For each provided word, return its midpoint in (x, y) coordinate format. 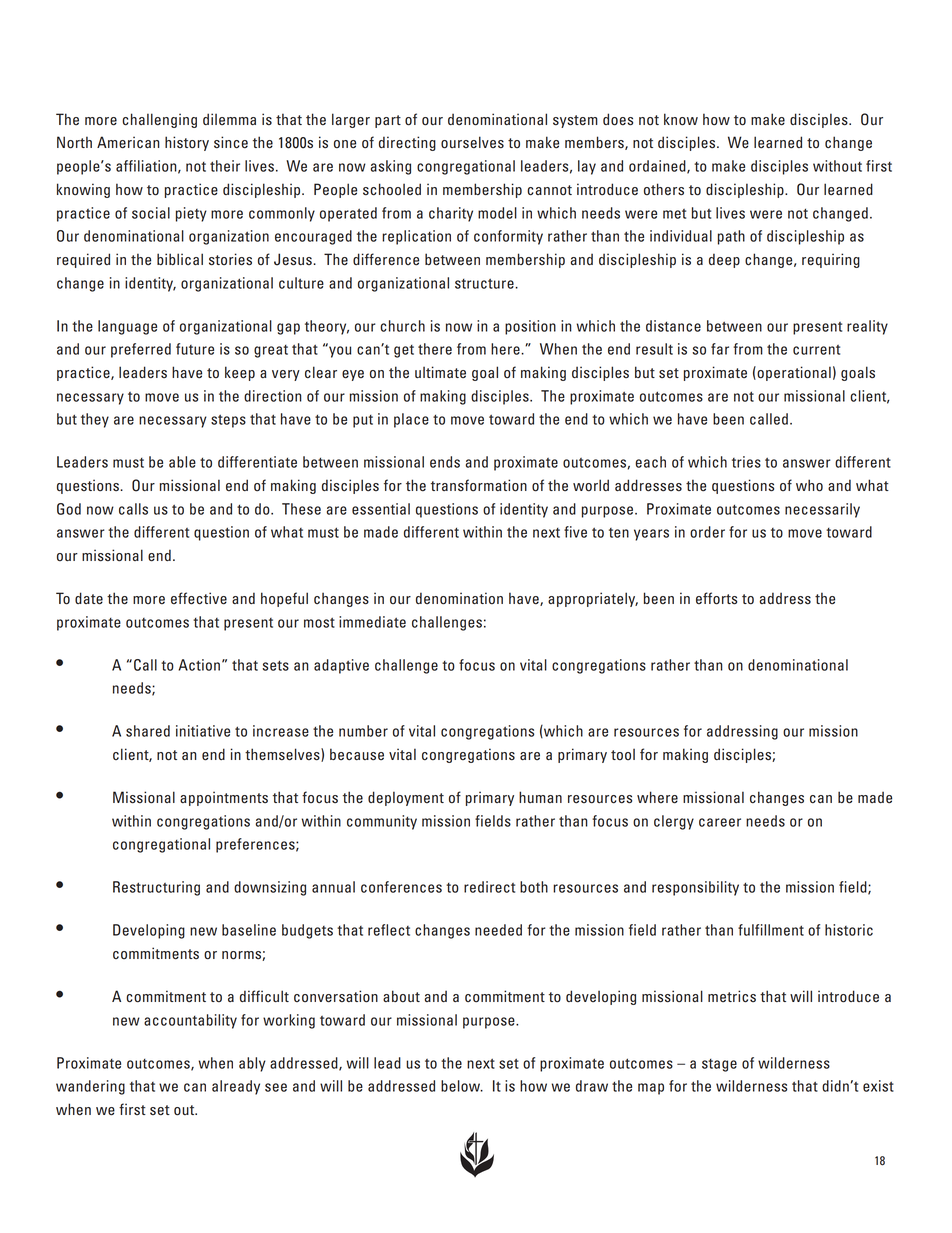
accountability (190, 1021)
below (462, 1086)
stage (719, 1065)
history (187, 143)
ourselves (472, 142)
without (837, 166)
